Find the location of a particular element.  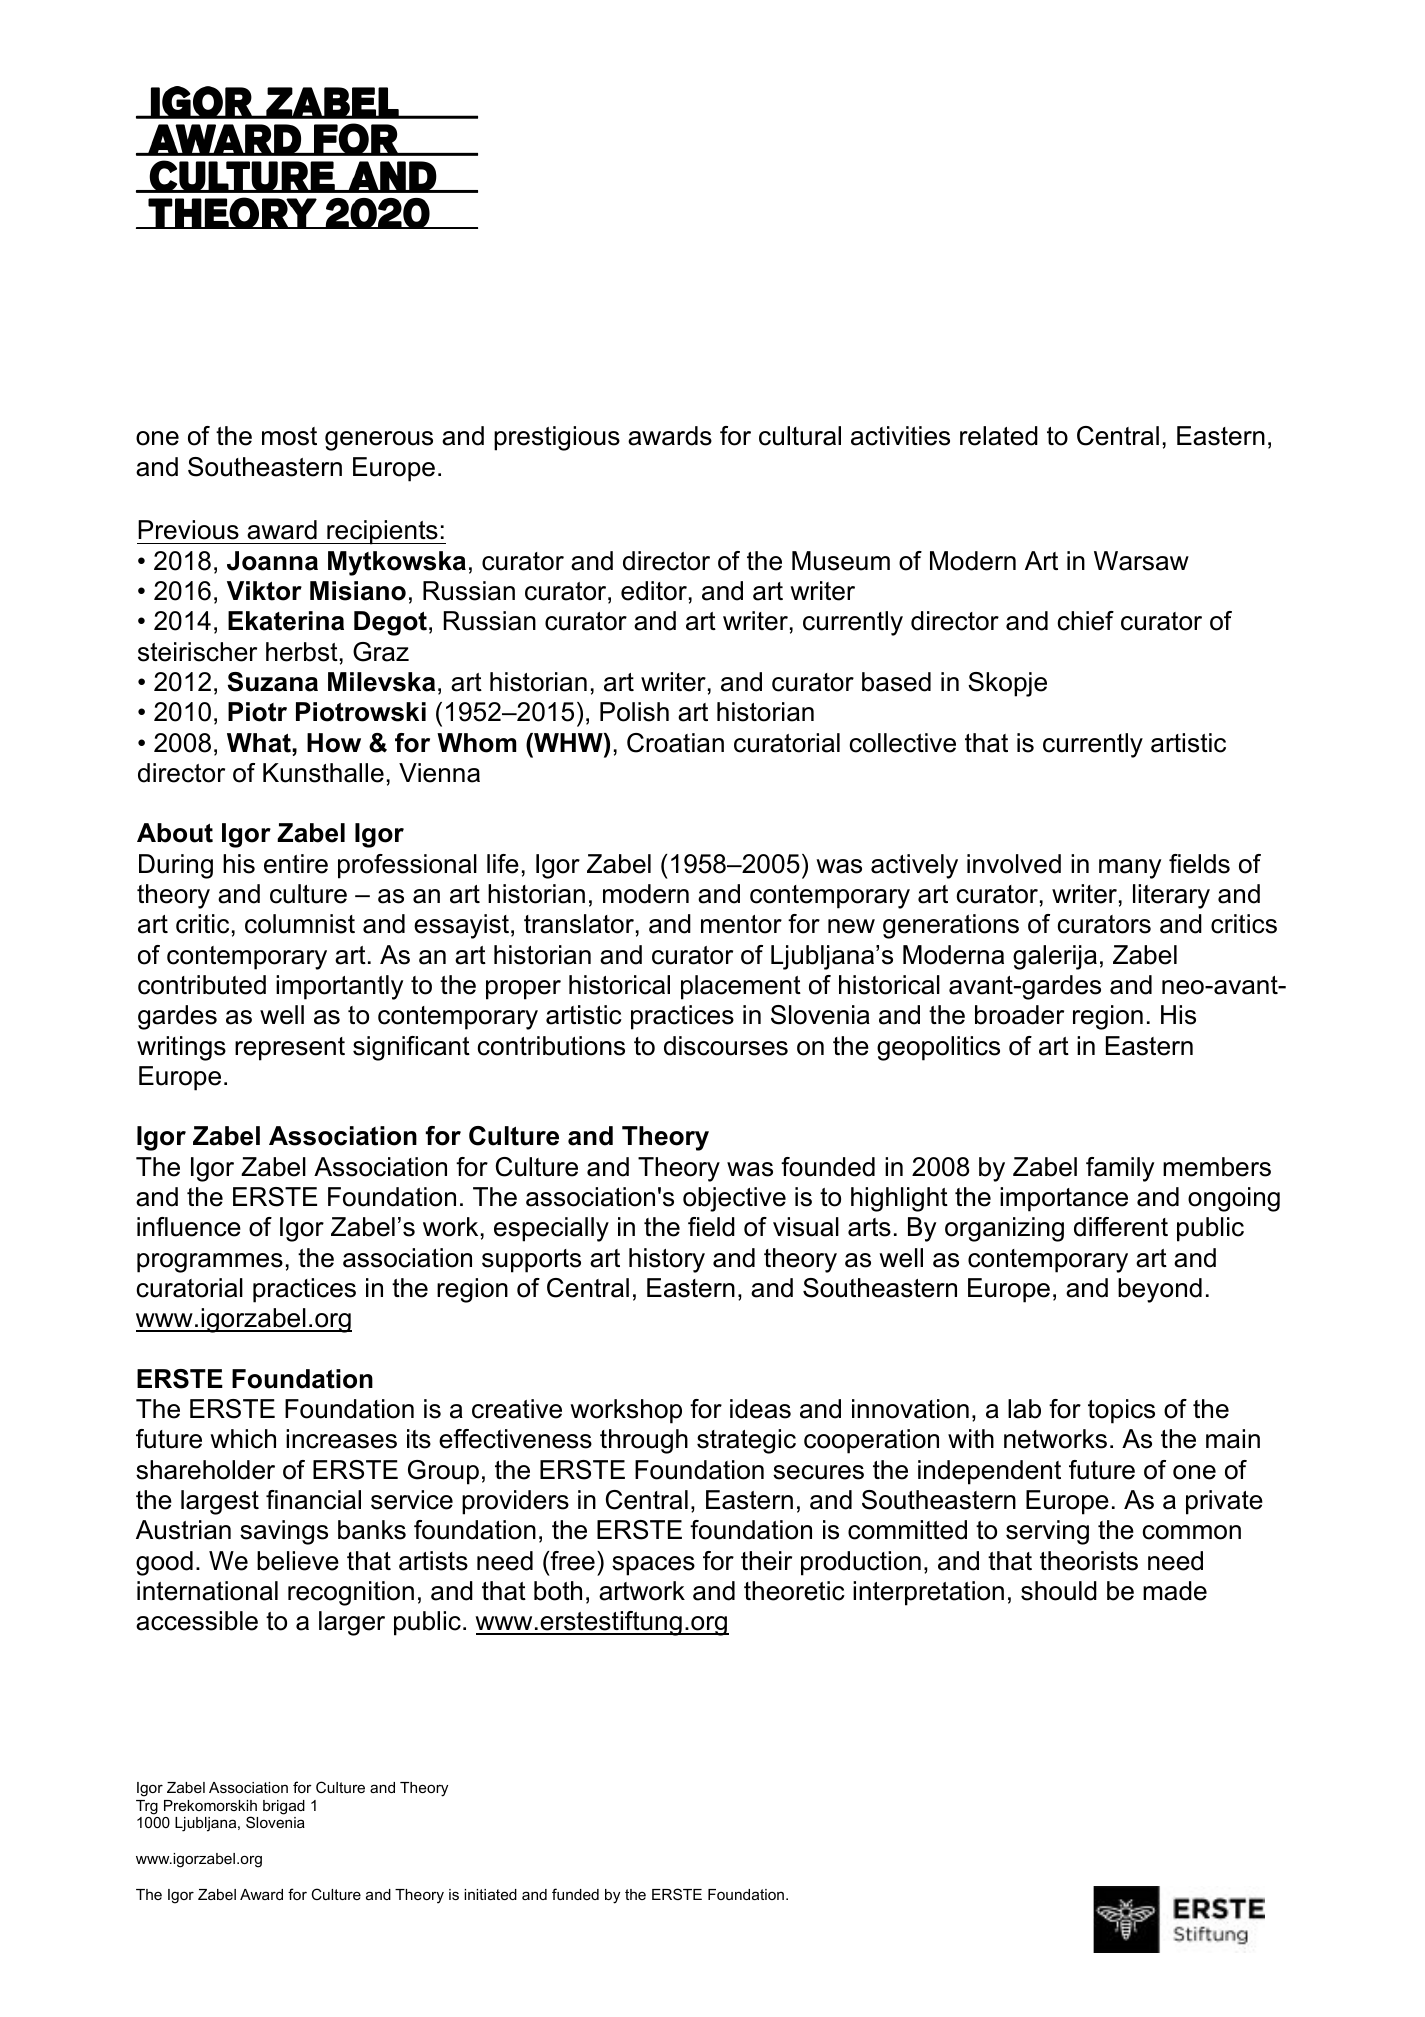

most is located at coordinates (289, 436).
